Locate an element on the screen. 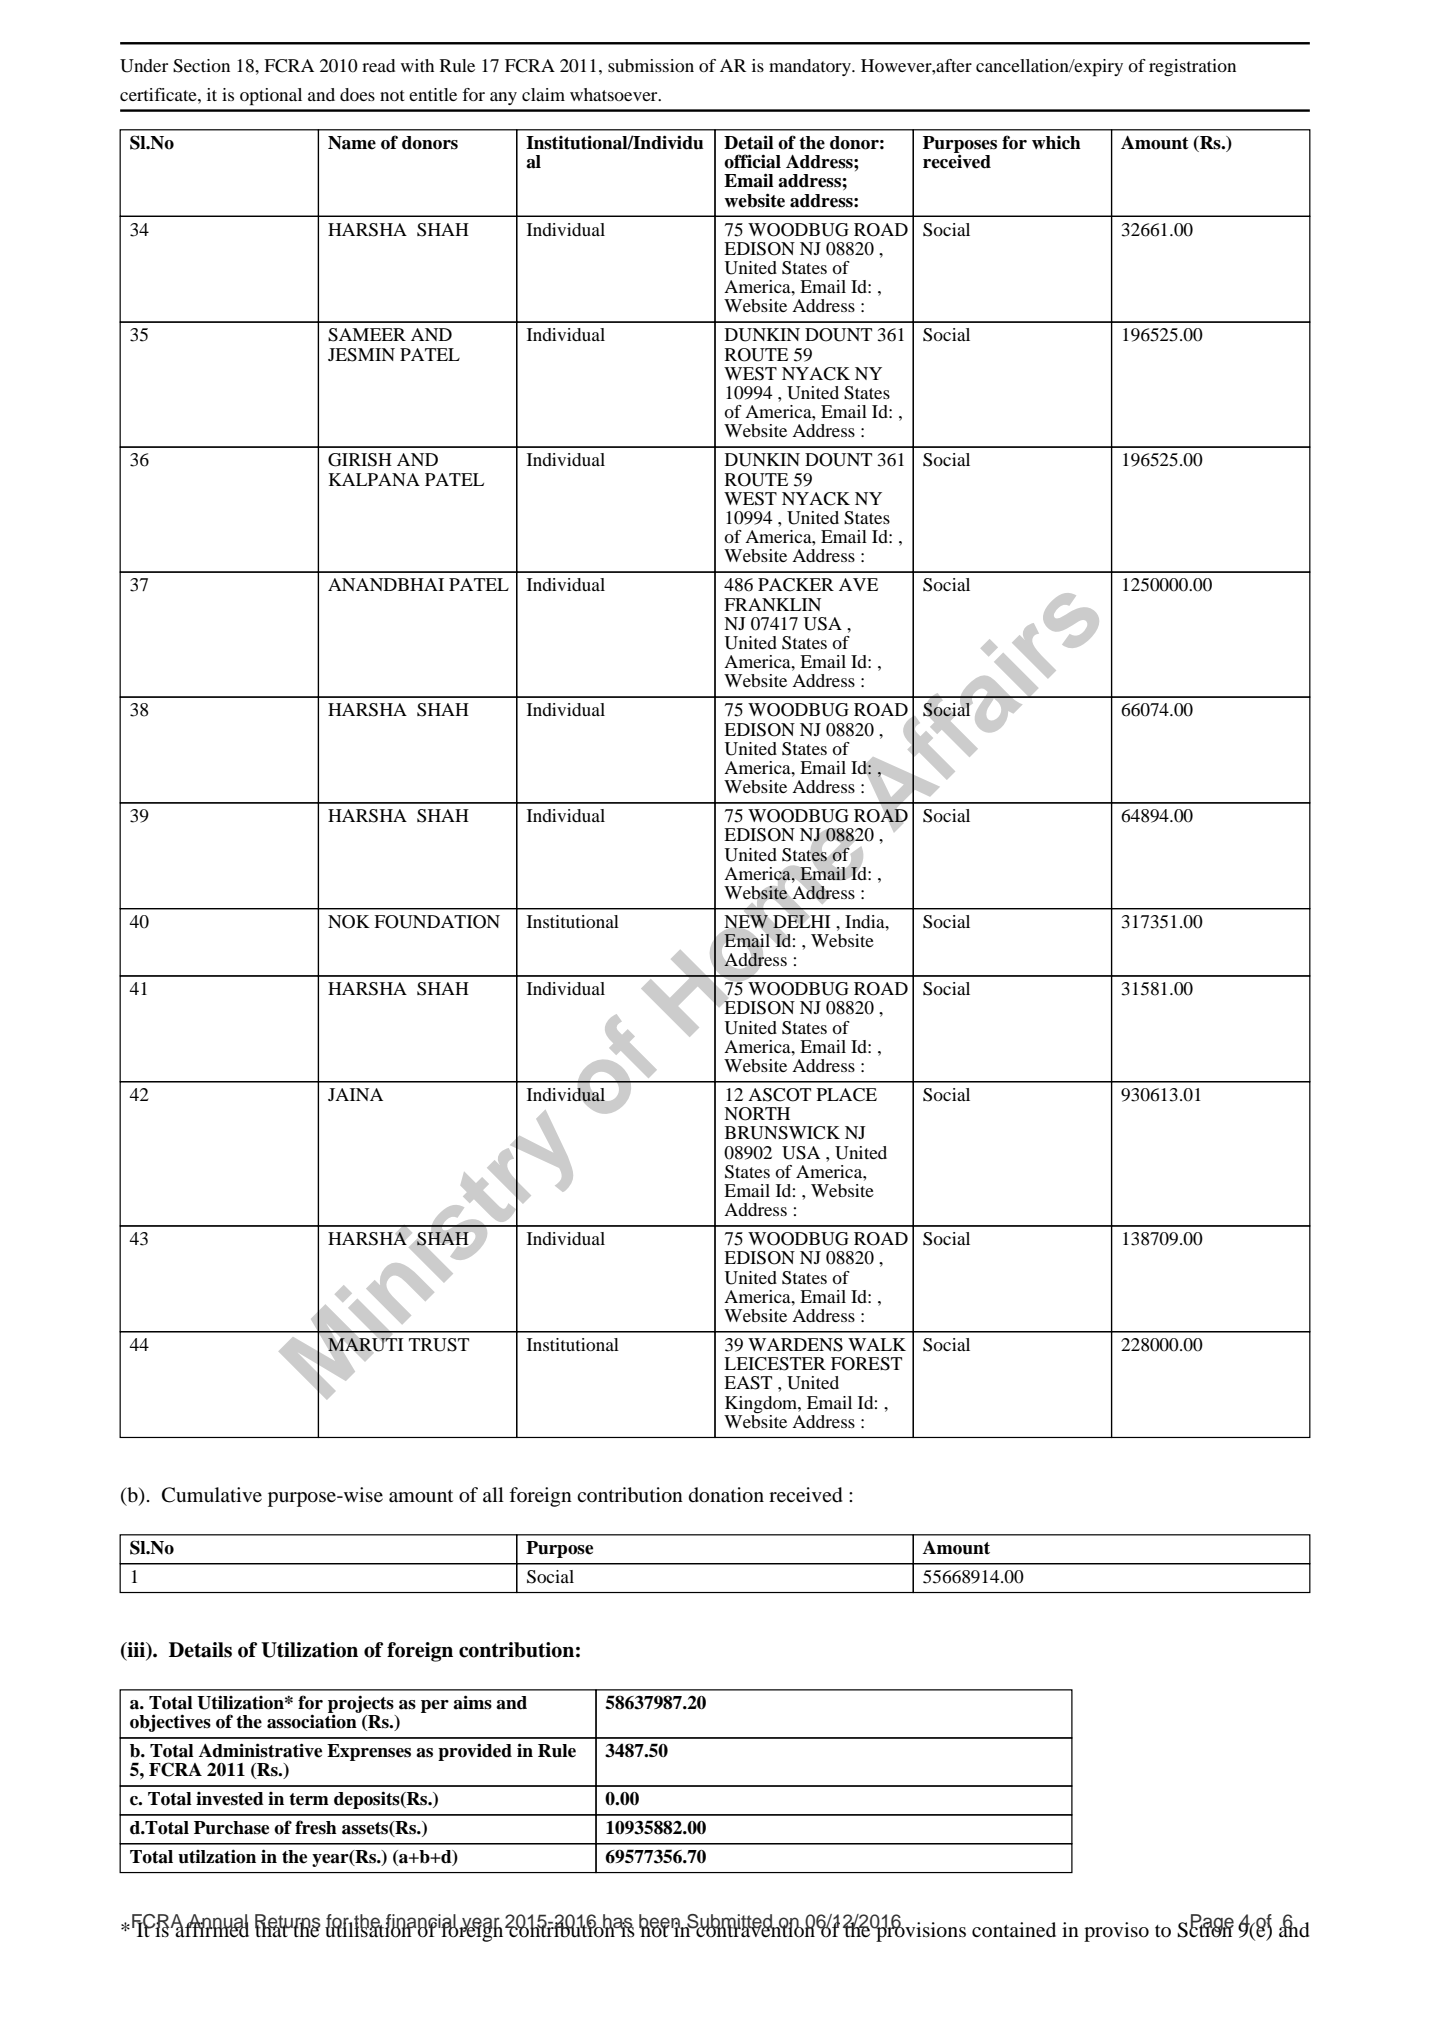 The width and height of the screenshot is (1430, 2024). whatsoever is located at coordinates (615, 94).
